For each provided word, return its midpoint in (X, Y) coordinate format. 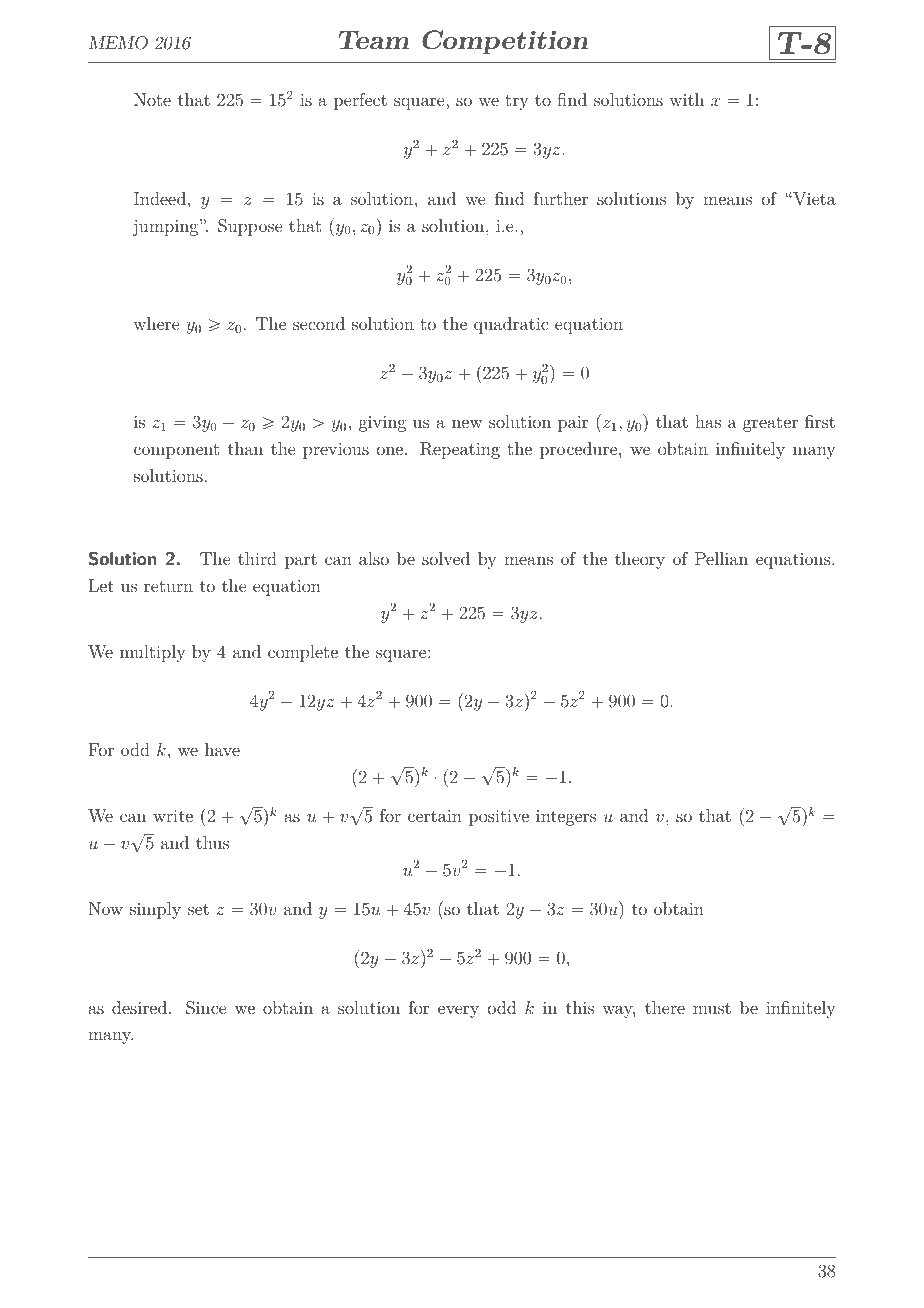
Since (206, 1008)
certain (435, 816)
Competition (505, 42)
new (467, 423)
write (173, 816)
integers (566, 818)
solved (446, 558)
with (686, 99)
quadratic (511, 325)
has (708, 421)
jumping (166, 227)
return (168, 586)
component (176, 451)
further (561, 198)
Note (152, 99)
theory (640, 560)
